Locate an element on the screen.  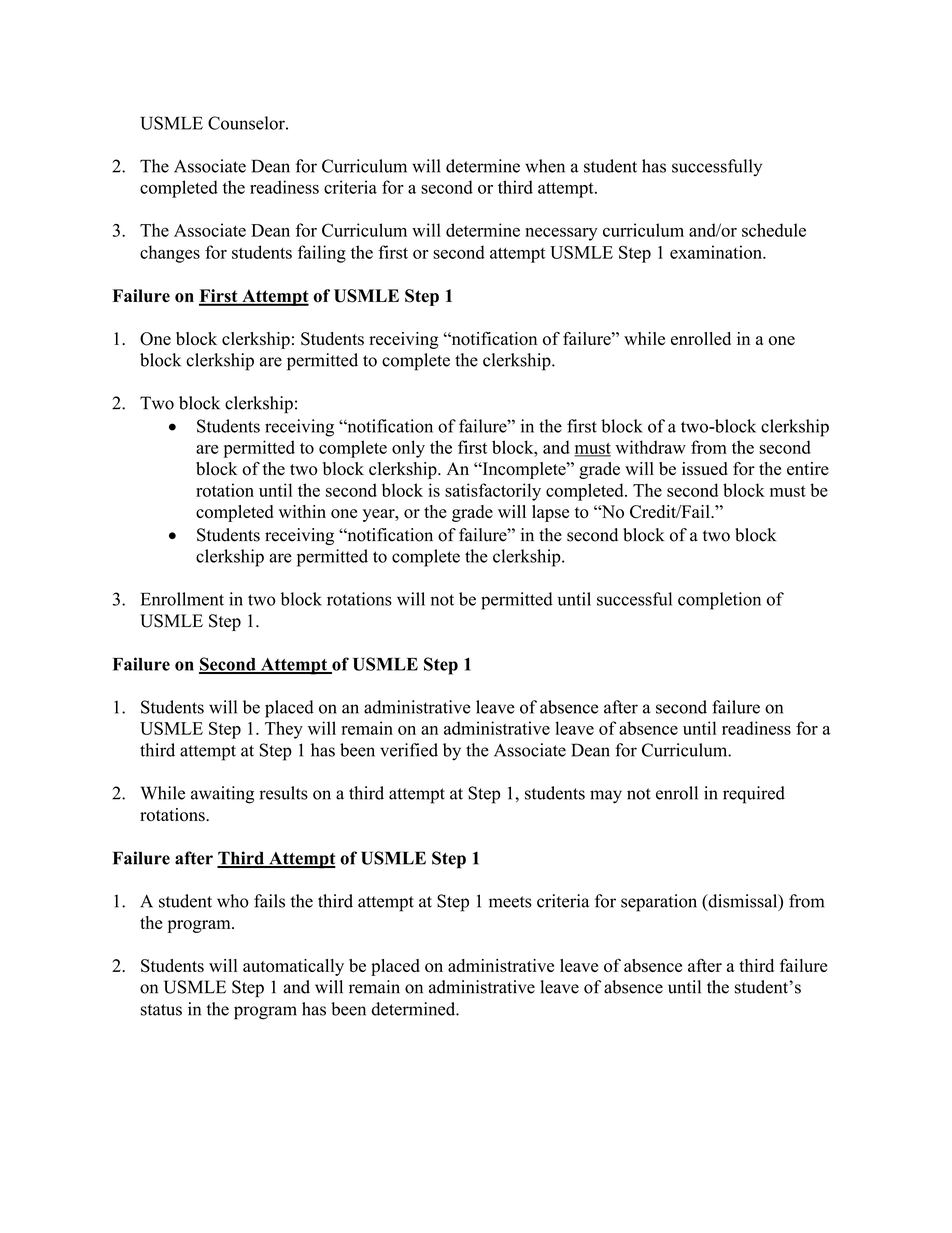
automatically is located at coordinates (293, 967).
